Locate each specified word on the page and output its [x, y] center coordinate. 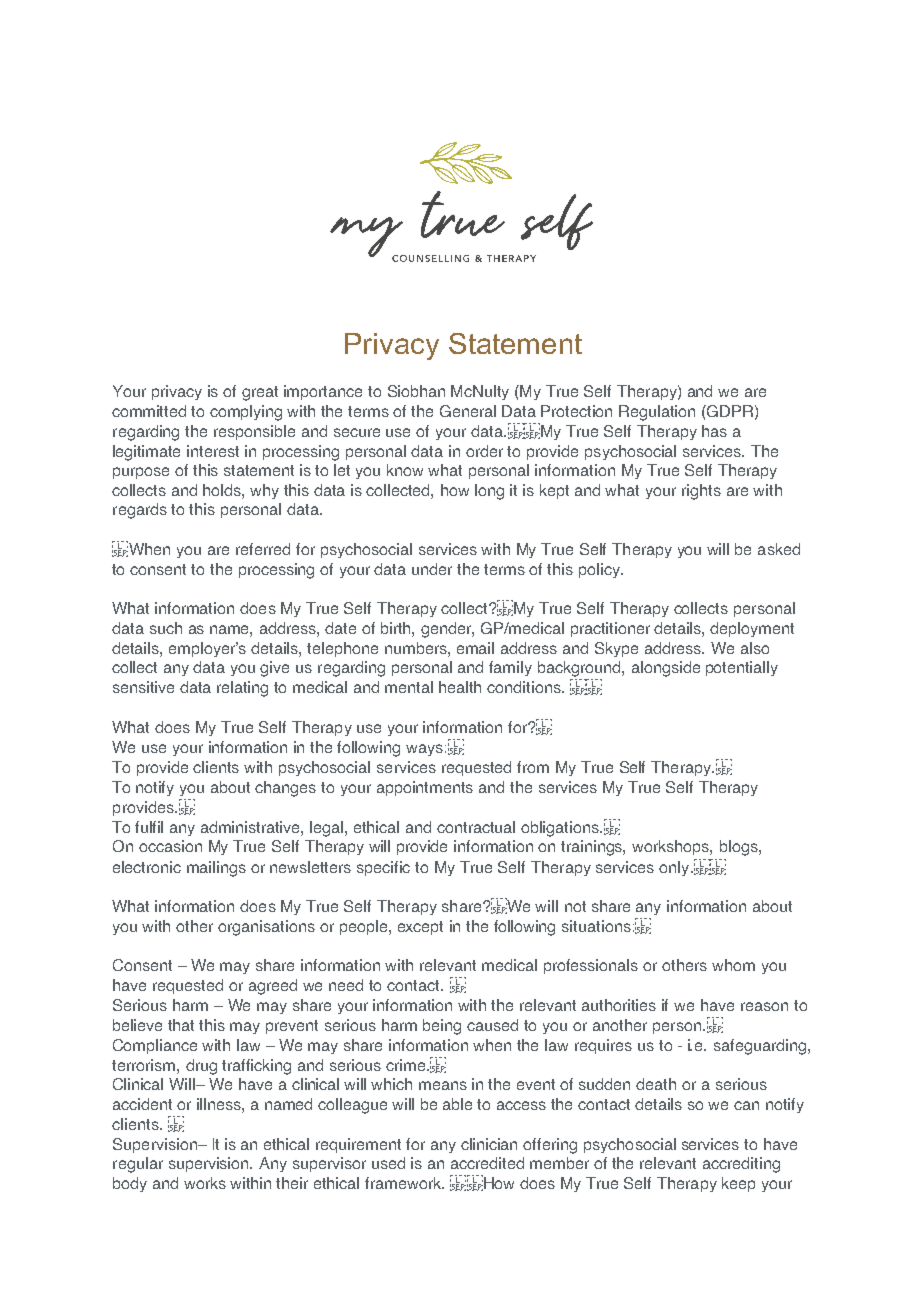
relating [242, 689]
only [675, 868]
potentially [742, 668]
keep [738, 1184]
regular [138, 1165]
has [714, 431]
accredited [487, 1163]
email [475, 648]
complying [246, 413]
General [468, 411]
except [420, 928]
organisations [266, 928]
